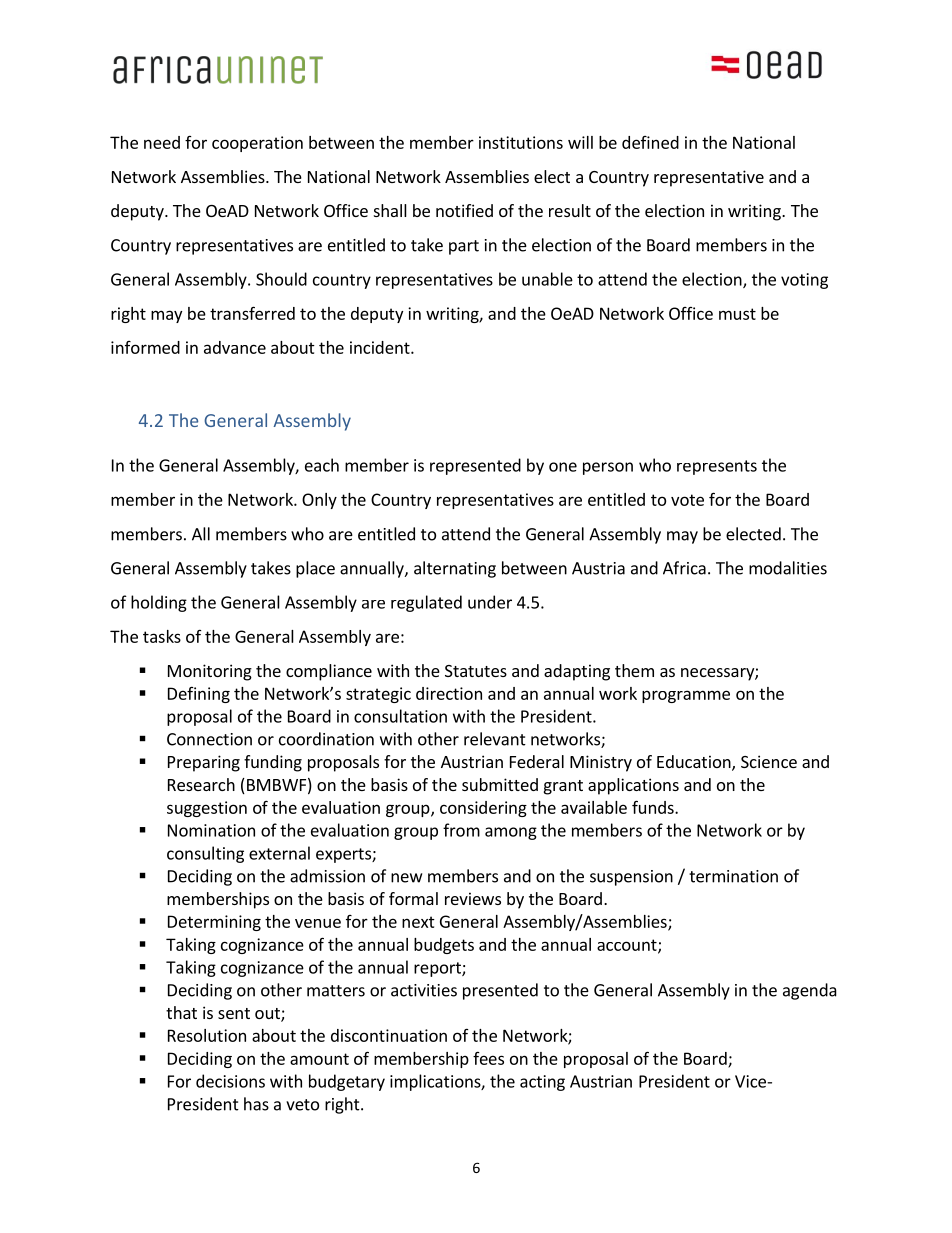 The width and height of the page is (952, 1233). What do you see at coordinates (257, 144) in the page?
I see `cooperation` at bounding box center [257, 144].
